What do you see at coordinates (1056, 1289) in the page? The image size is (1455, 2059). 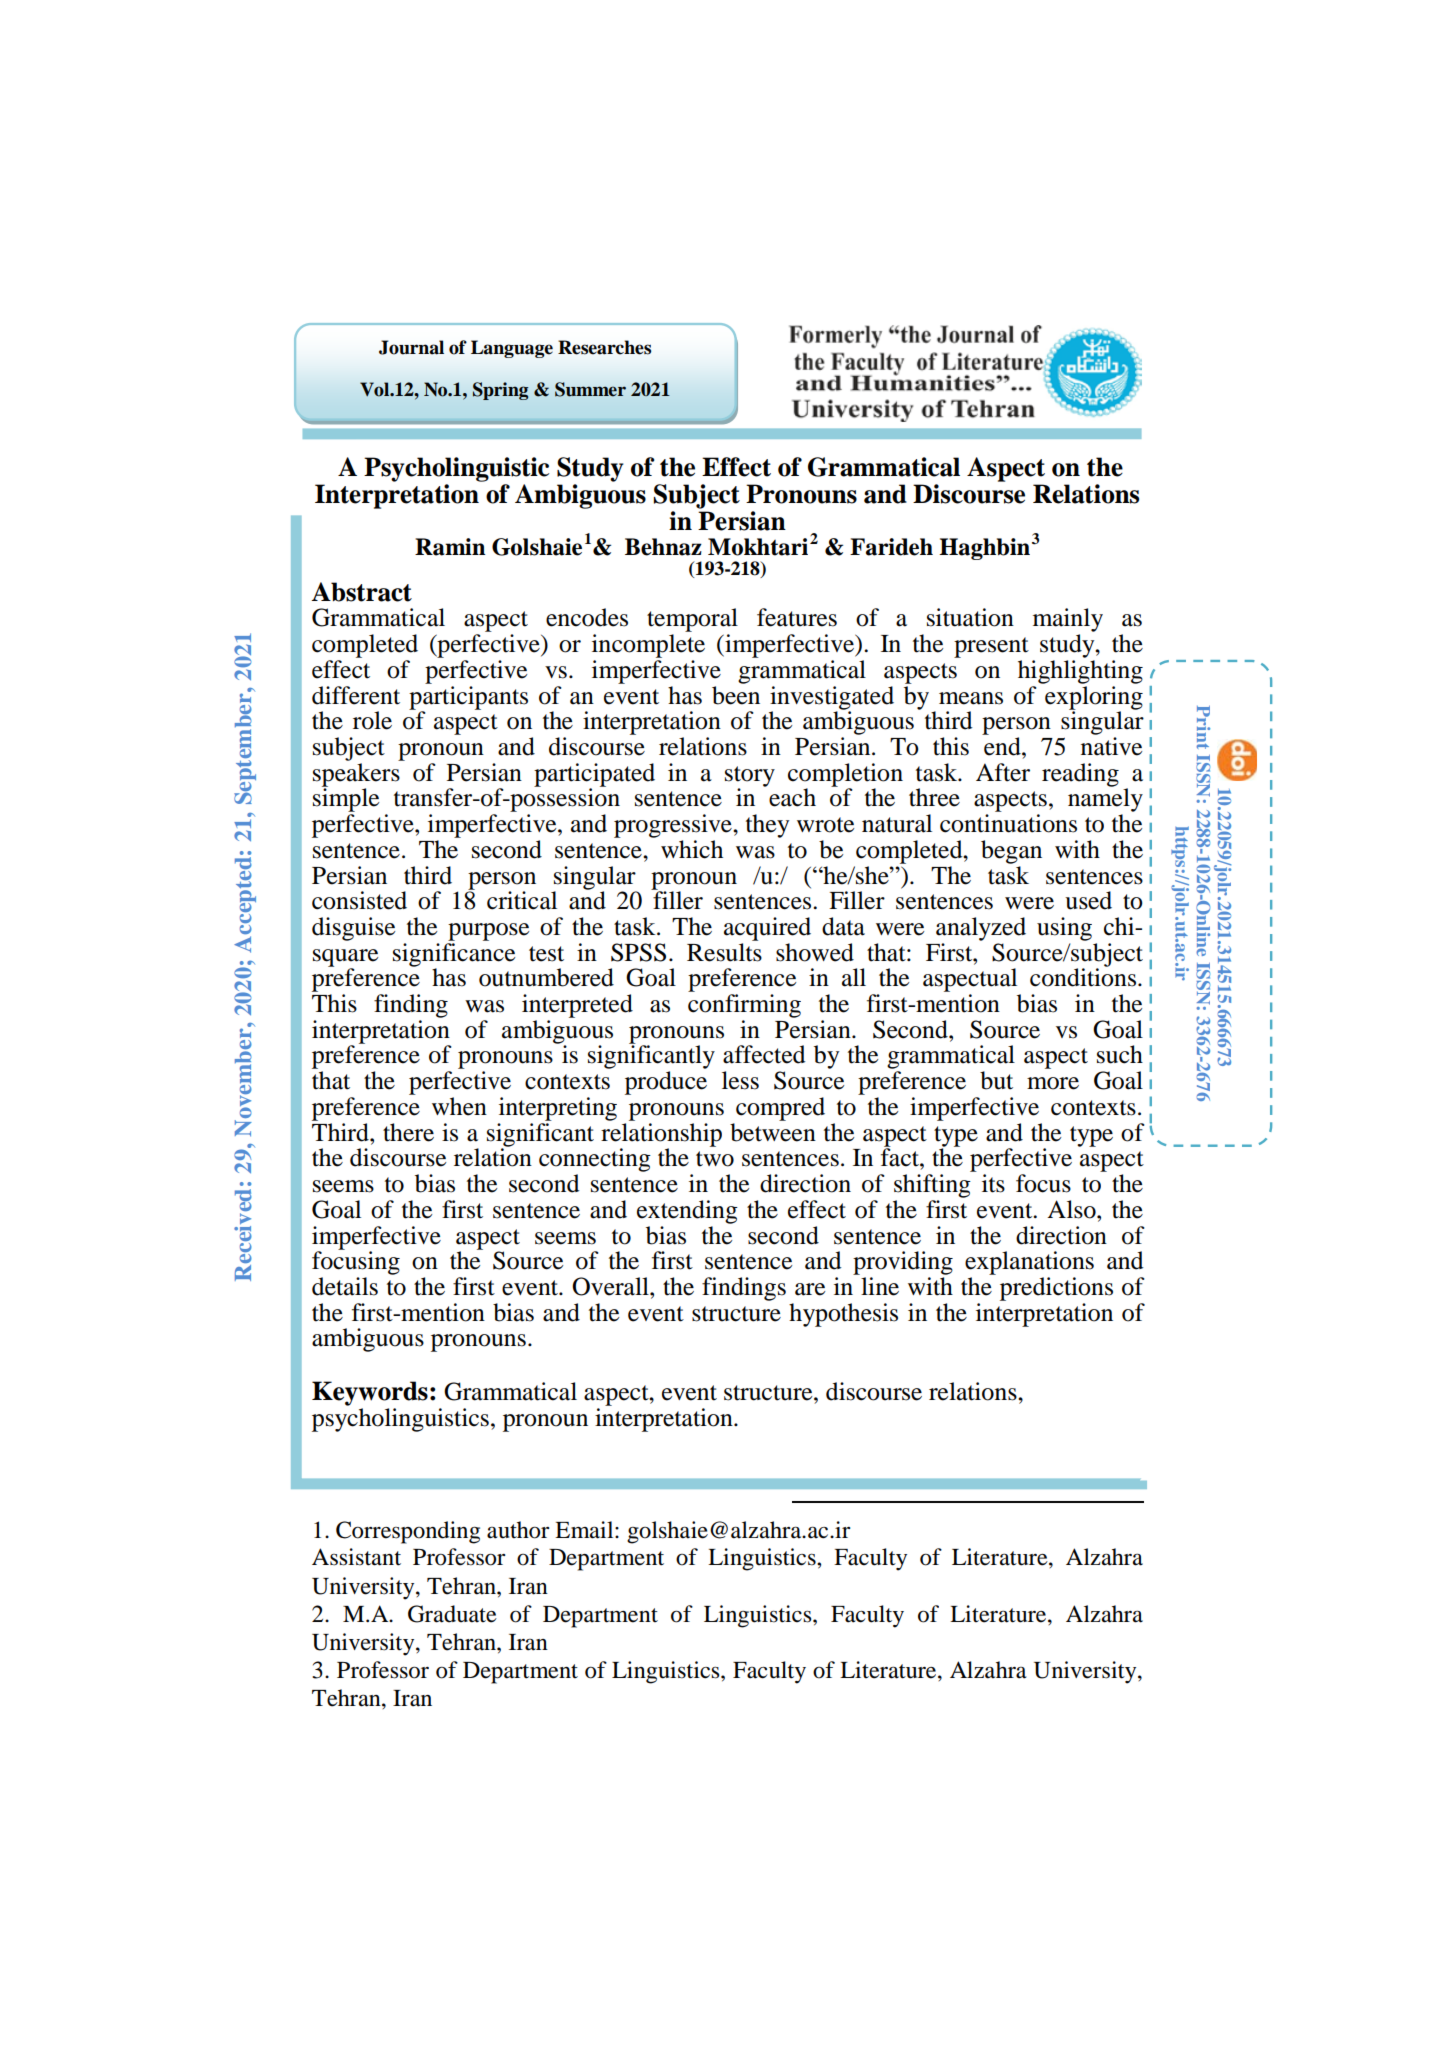 I see `predictions` at bounding box center [1056, 1289].
